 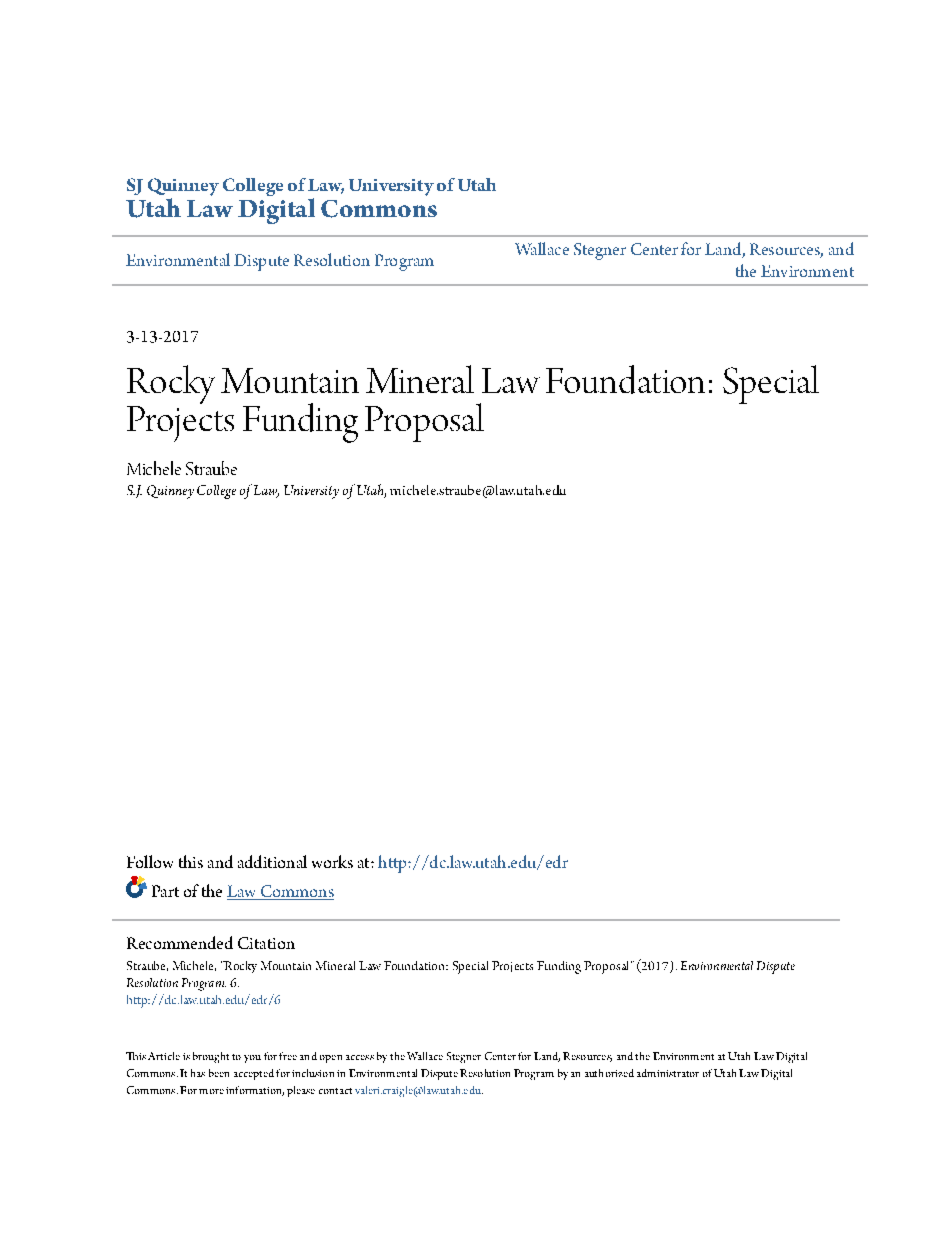 What do you see at coordinates (266, 943) in the screenshot?
I see `Citation` at bounding box center [266, 943].
